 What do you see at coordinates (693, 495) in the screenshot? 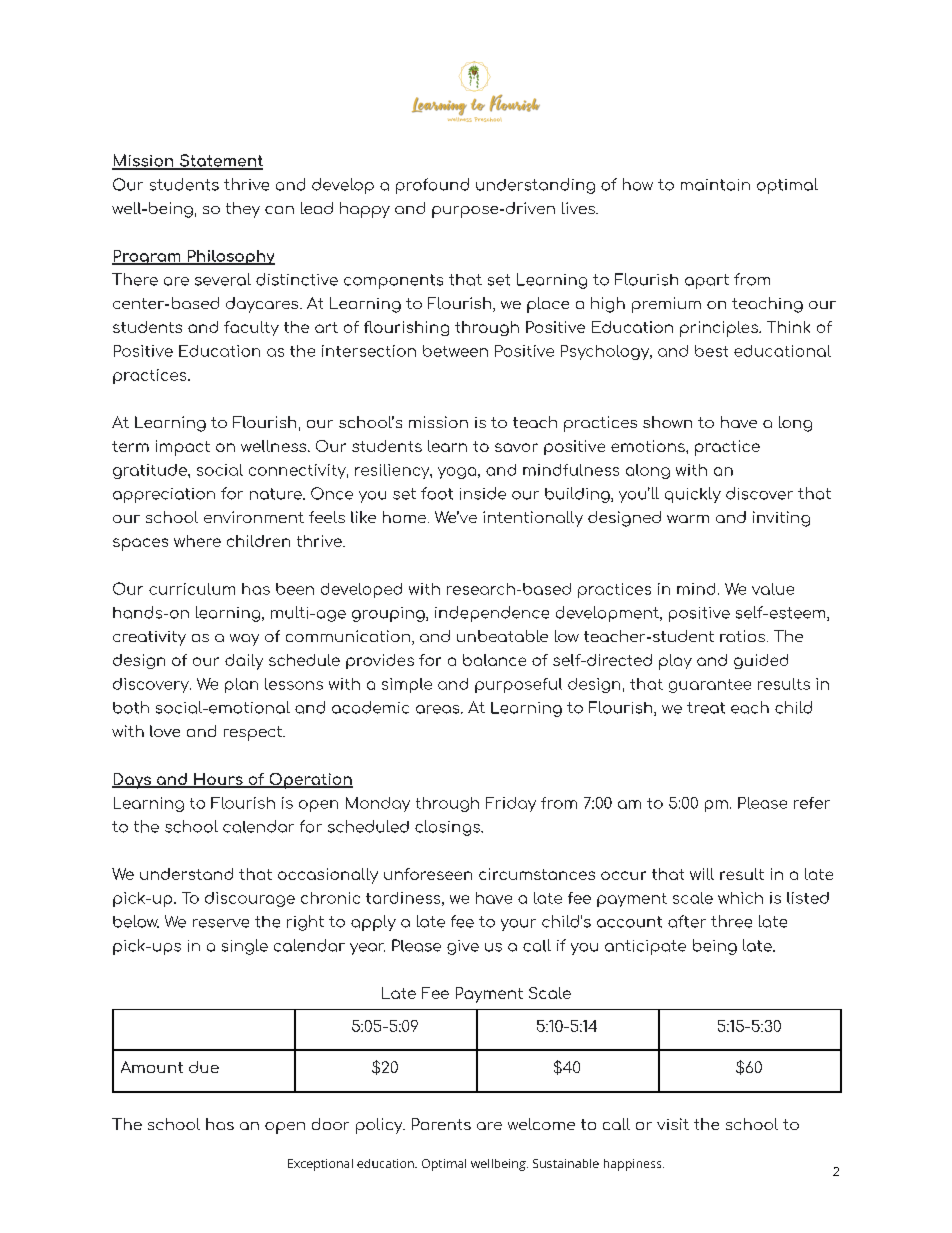
I see `quickly` at bounding box center [693, 495].
